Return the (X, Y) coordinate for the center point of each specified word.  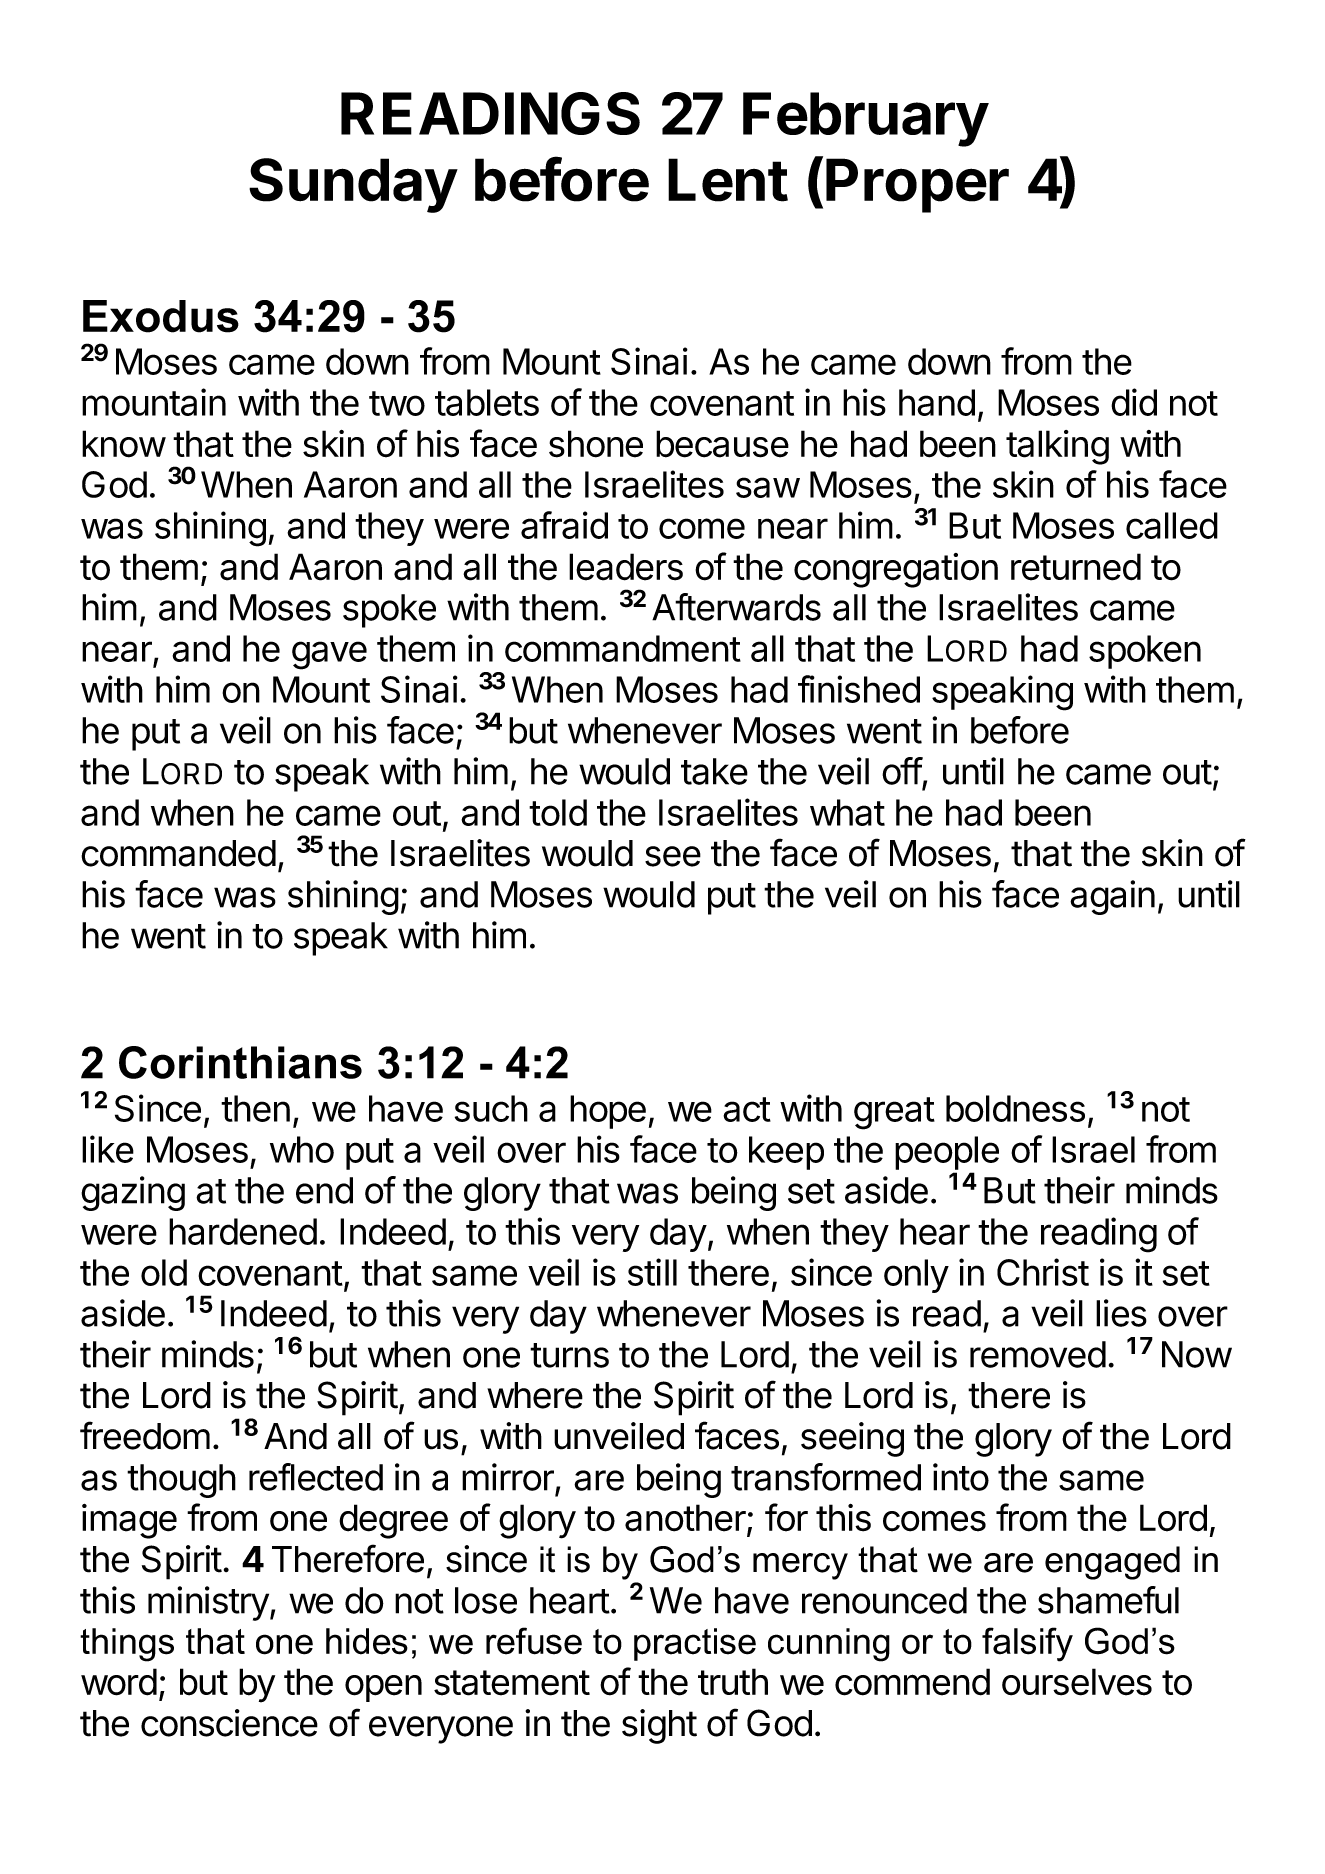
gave (329, 655)
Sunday (353, 185)
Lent (728, 180)
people (947, 1154)
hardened (243, 1231)
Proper (917, 185)
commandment (623, 648)
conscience (229, 1723)
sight (659, 1726)
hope (608, 1112)
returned (1076, 567)
